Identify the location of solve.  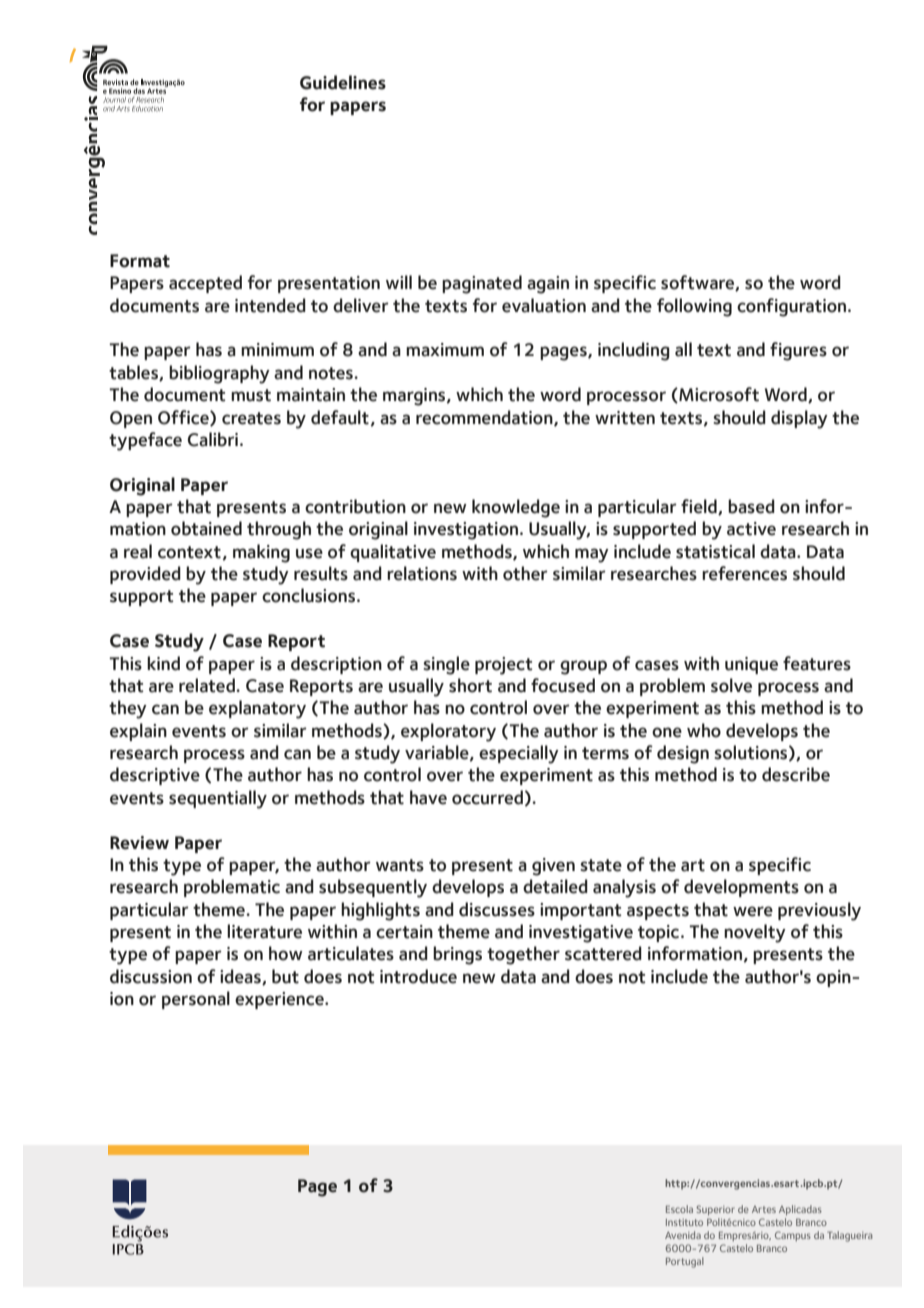
(731, 685).
